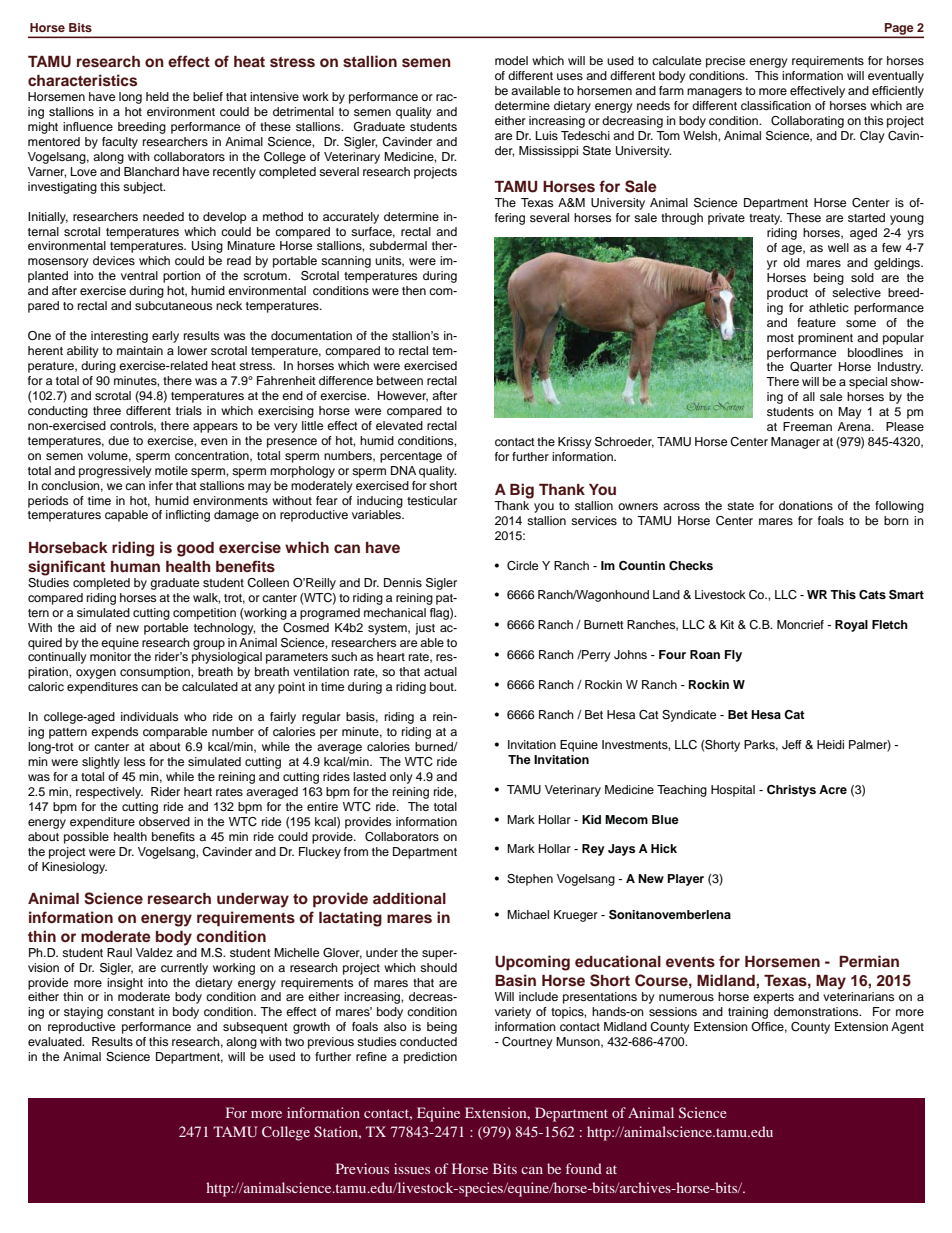 The image size is (952, 1233). Describe the element at coordinates (56, 1041) in the page. I see `evaluated` at that location.
